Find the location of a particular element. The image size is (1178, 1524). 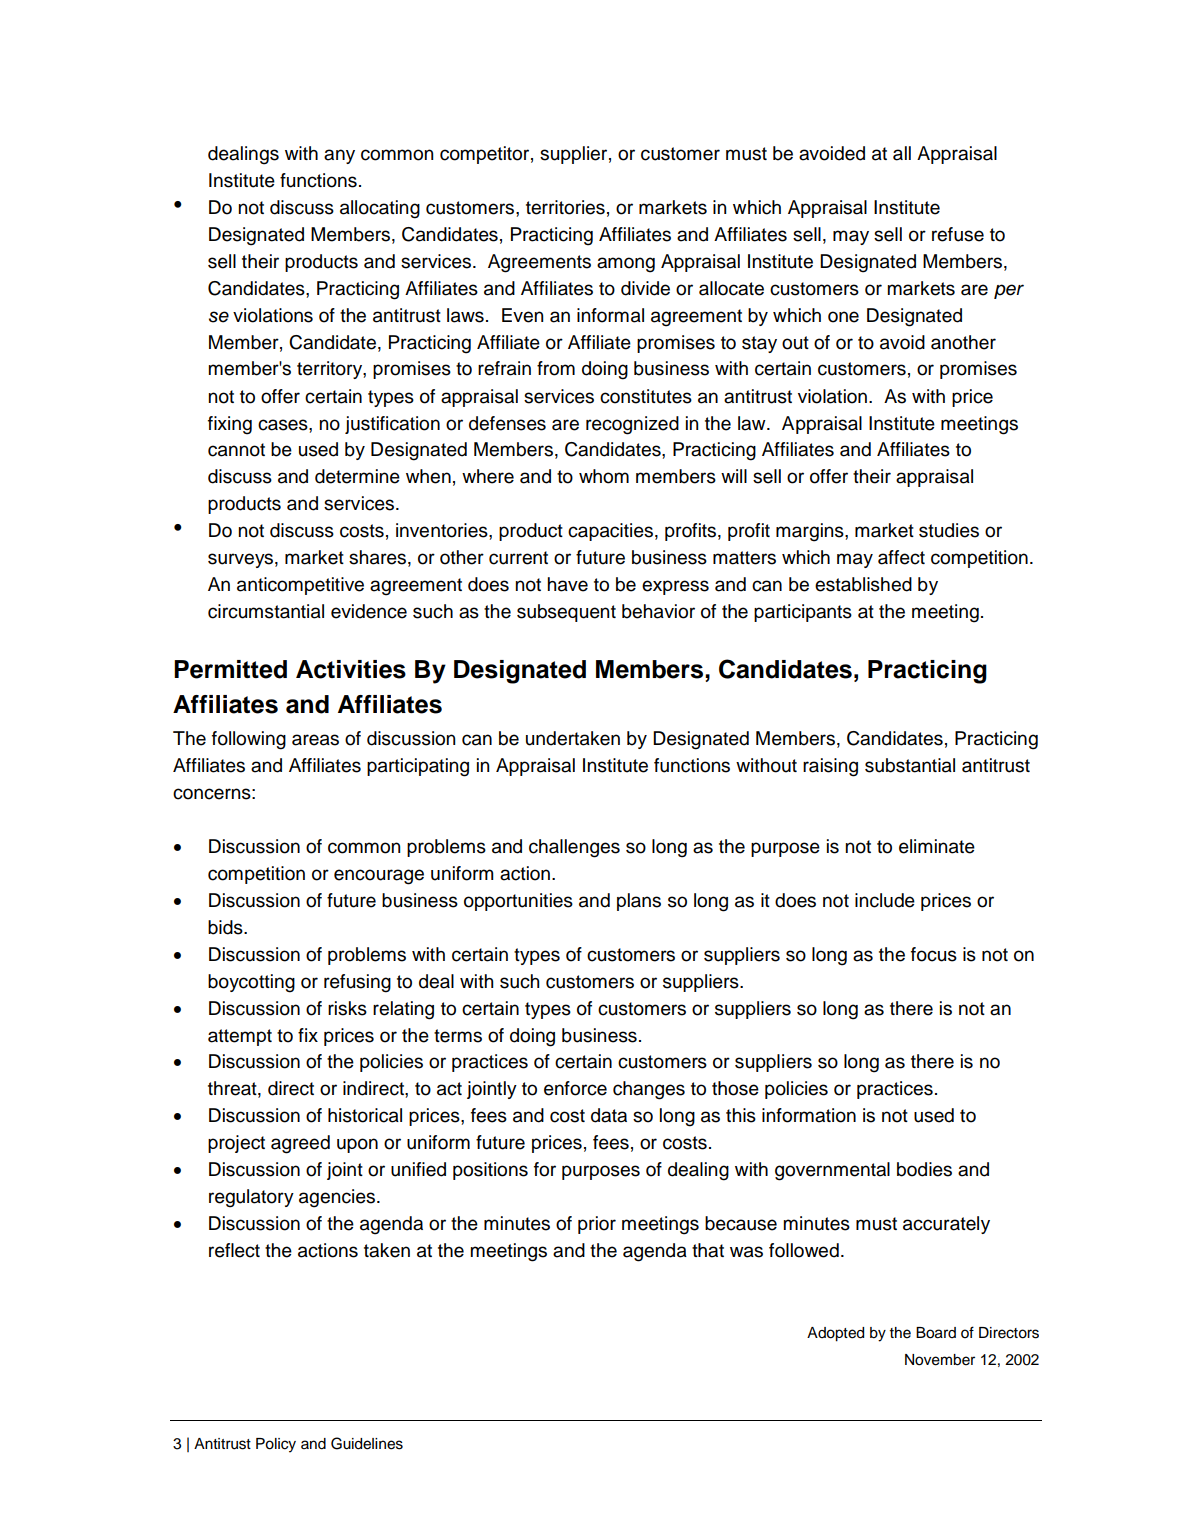

November is located at coordinates (940, 1360).
